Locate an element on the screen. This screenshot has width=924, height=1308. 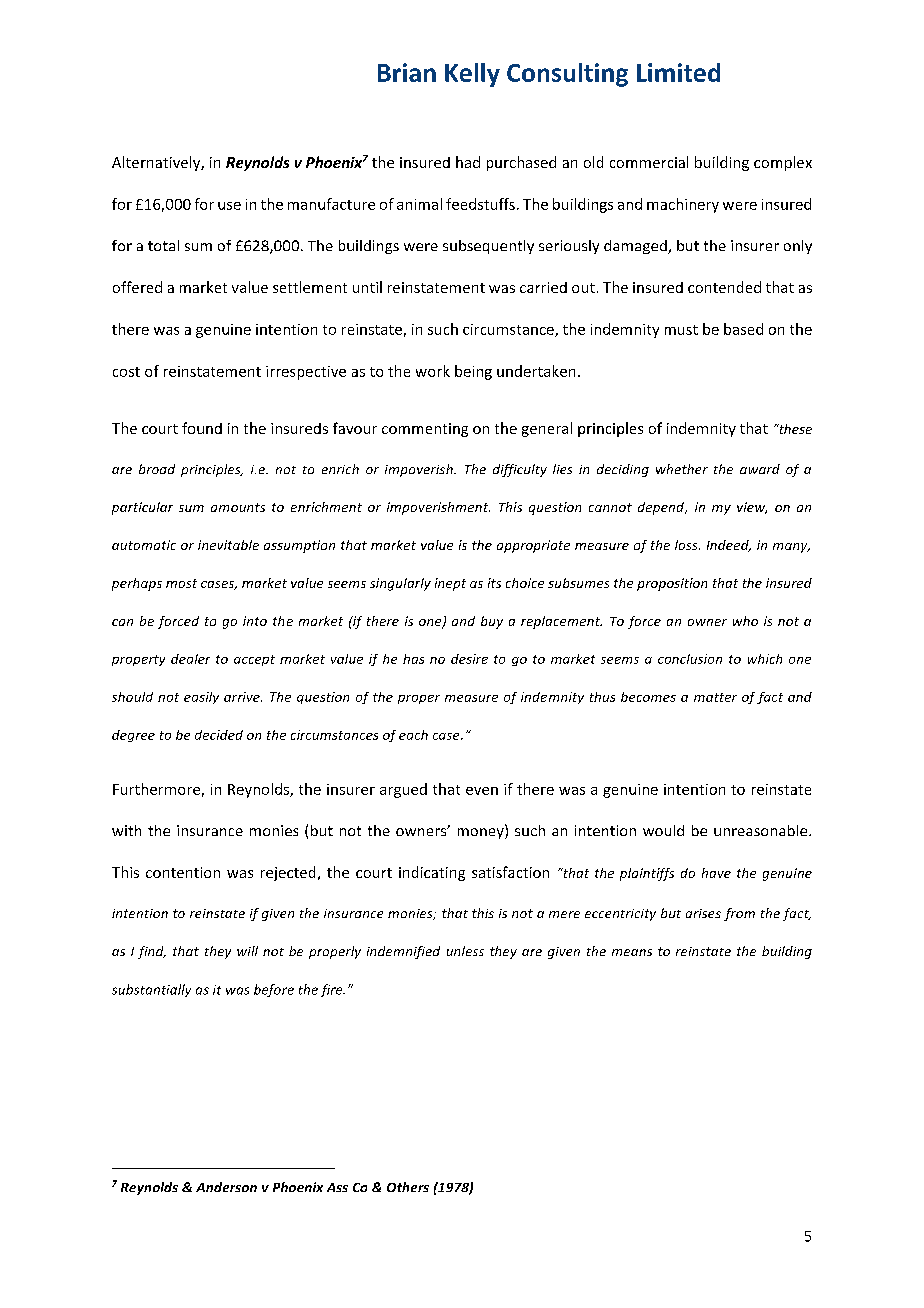
have is located at coordinates (716, 873).
